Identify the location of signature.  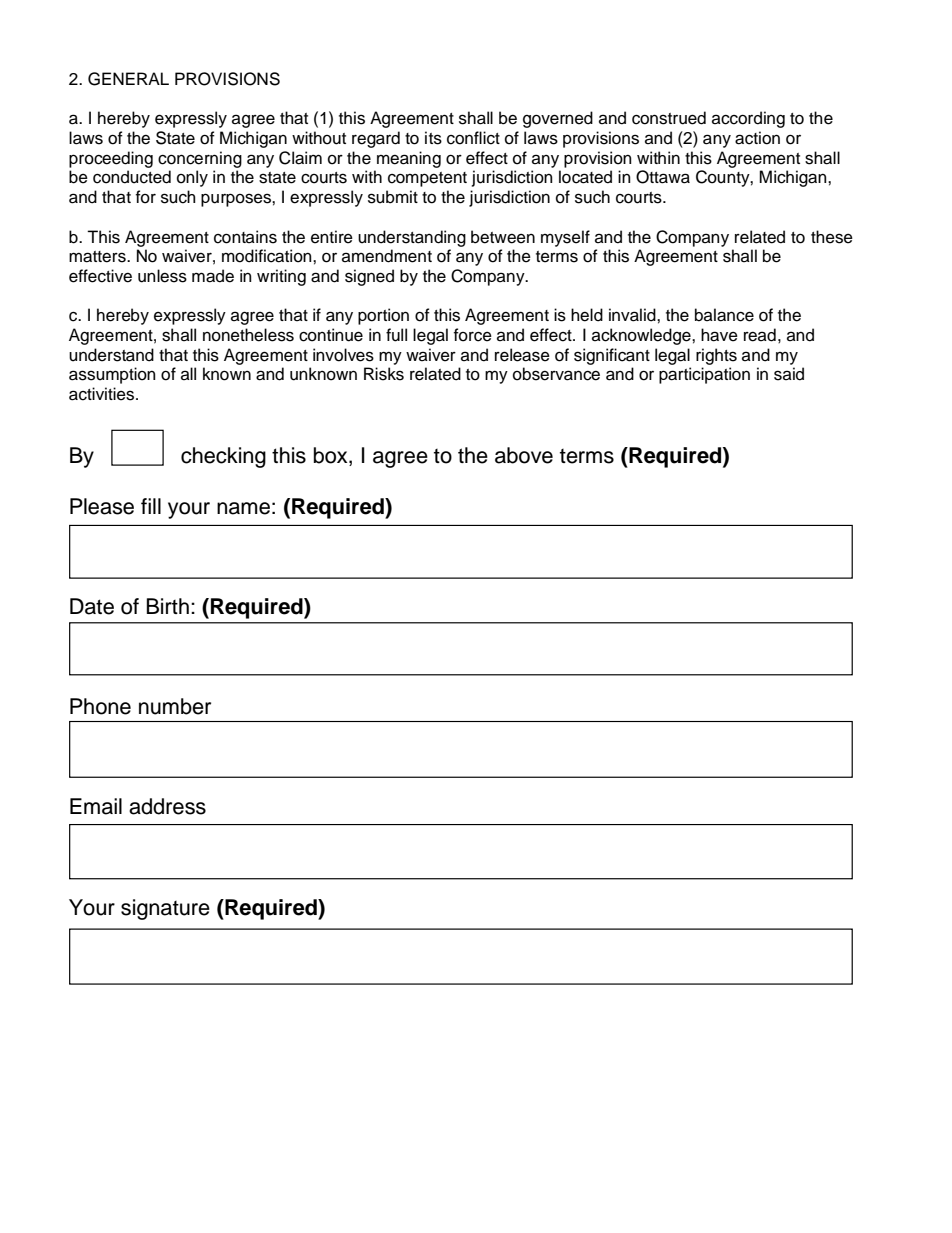
(165, 909).
